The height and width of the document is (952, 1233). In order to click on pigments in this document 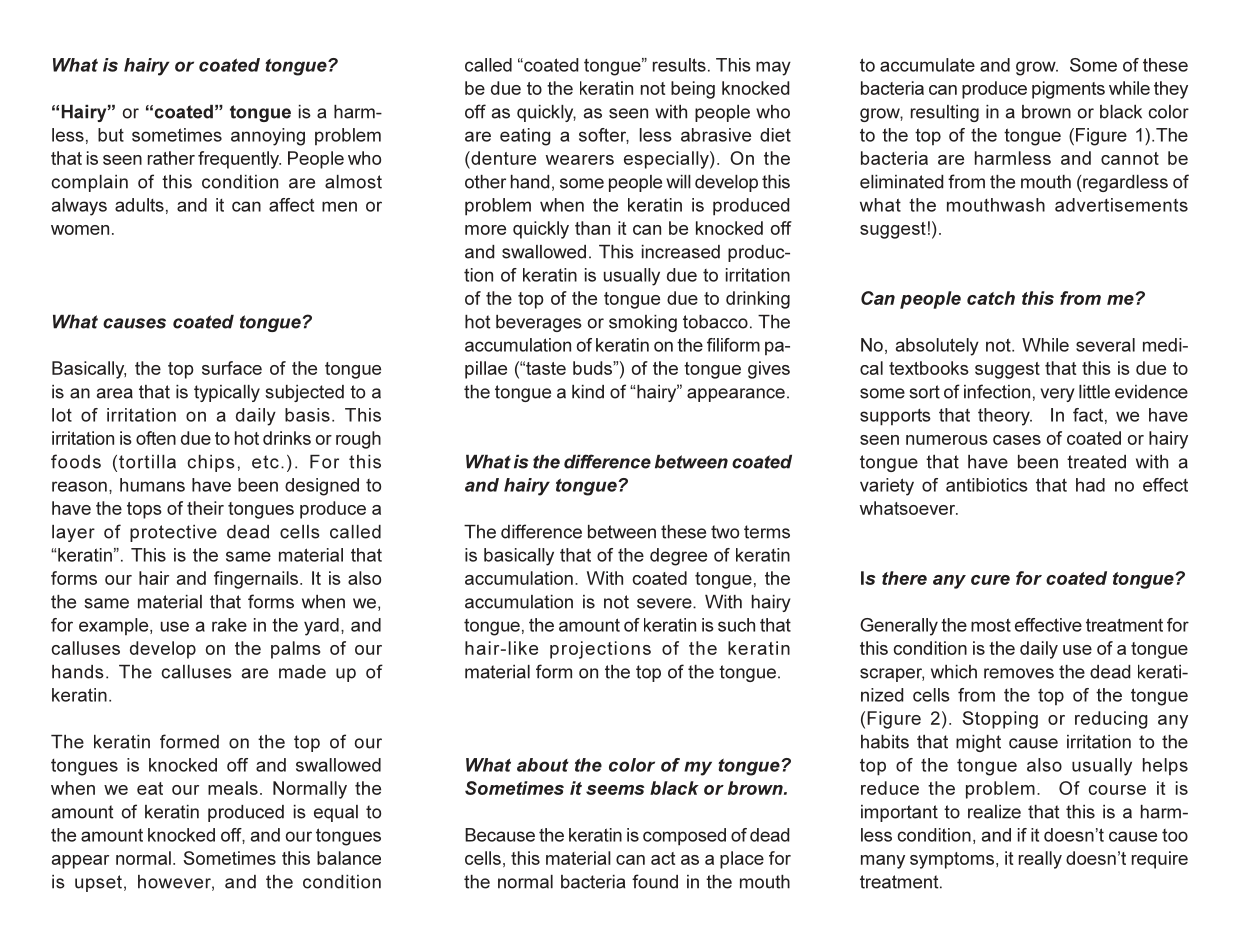, I will do `click(1068, 90)`.
